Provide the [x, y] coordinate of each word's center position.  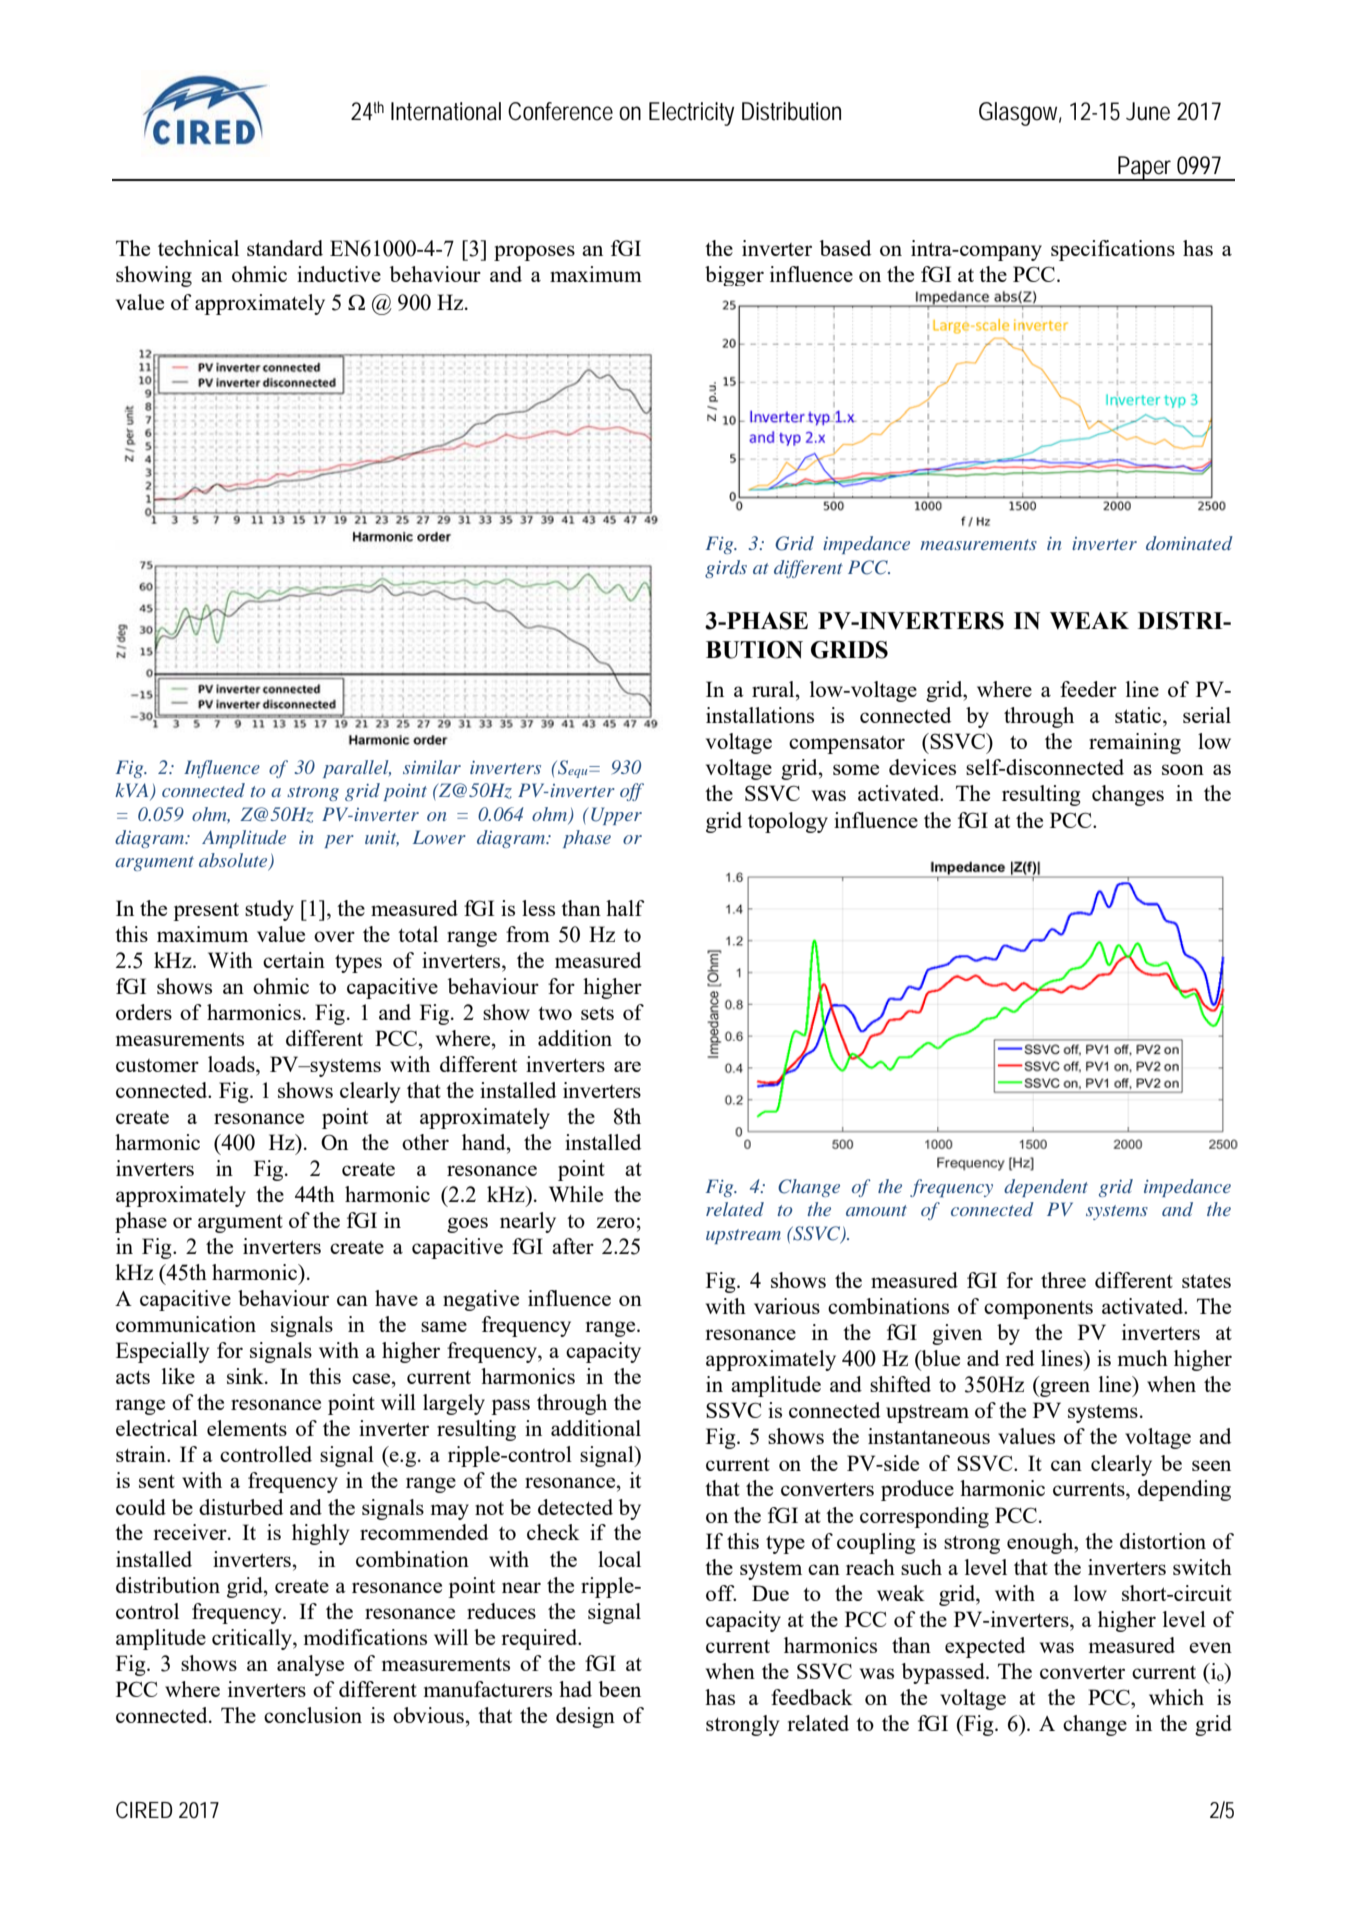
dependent [1046, 1188]
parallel [357, 769]
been [620, 1689]
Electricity [691, 114]
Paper [1146, 168]
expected [985, 1647]
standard [285, 248]
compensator [847, 745]
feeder [1088, 689]
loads [232, 1064]
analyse [310, 1665]
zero [615, 1222]
